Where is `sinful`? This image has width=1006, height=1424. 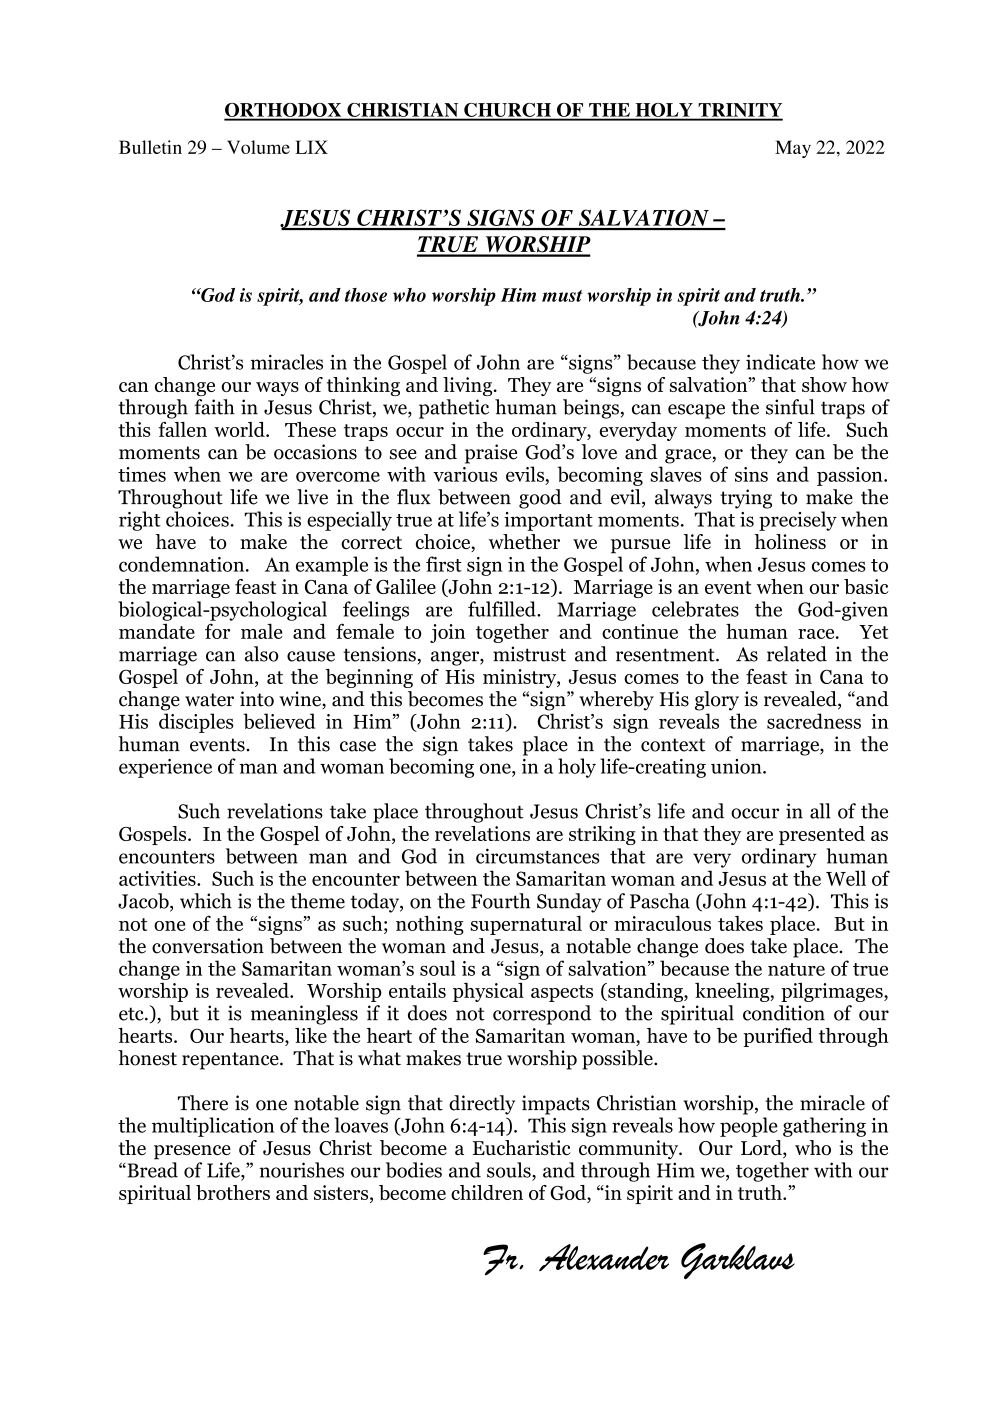 sinful is located at coordinates (790, 407).
